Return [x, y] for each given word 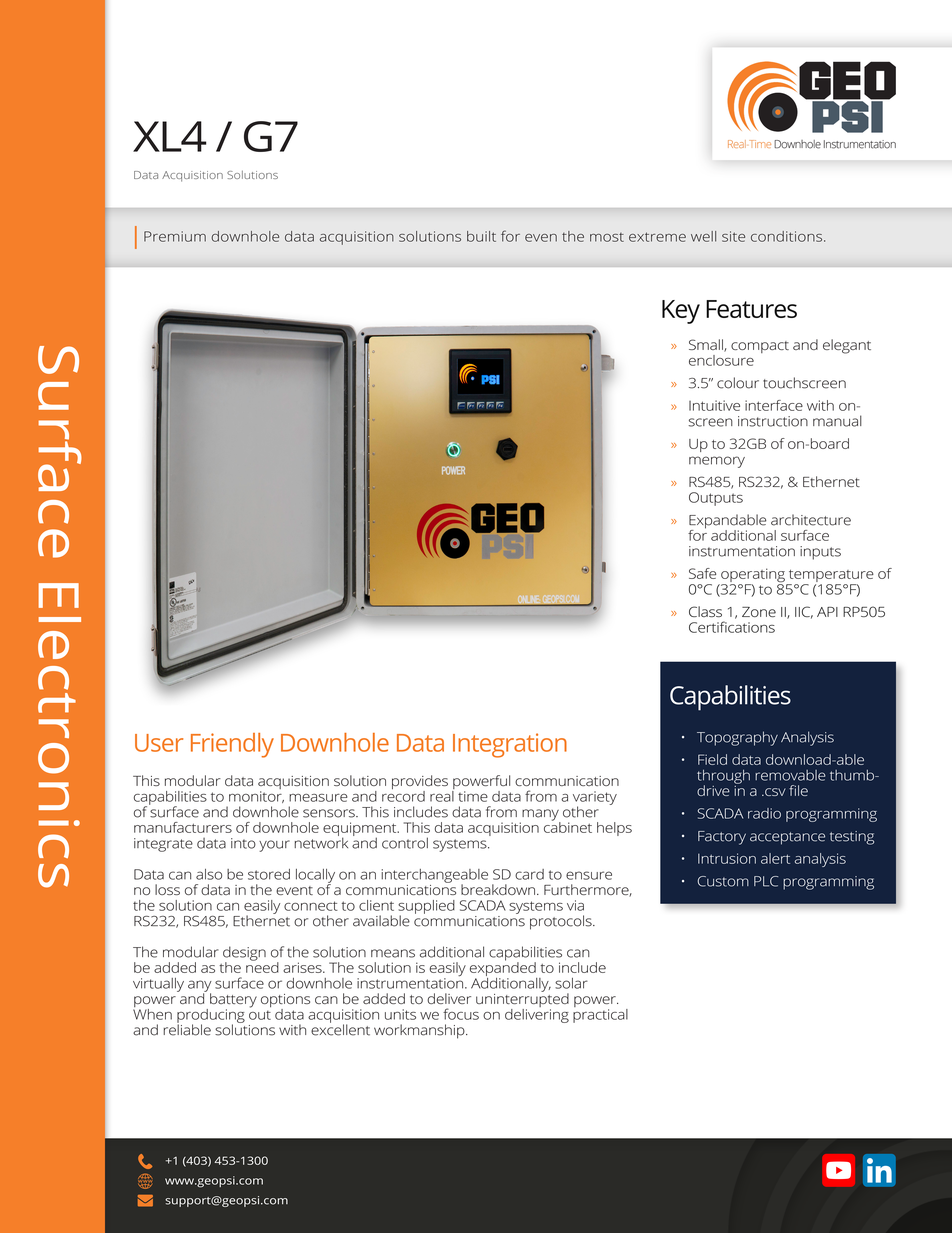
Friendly [232, 745]
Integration [510, 745]
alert [775, 858]
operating [753, 576]
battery [233, 1001]
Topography [737, 738]
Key [681, 312]
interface [774, 405]
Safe [702, 573]
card [529, 874]
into [243, 843]
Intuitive [714, 405]
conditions [788, 236]
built [481, 236]
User [159, 743]
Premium [175, 236]
